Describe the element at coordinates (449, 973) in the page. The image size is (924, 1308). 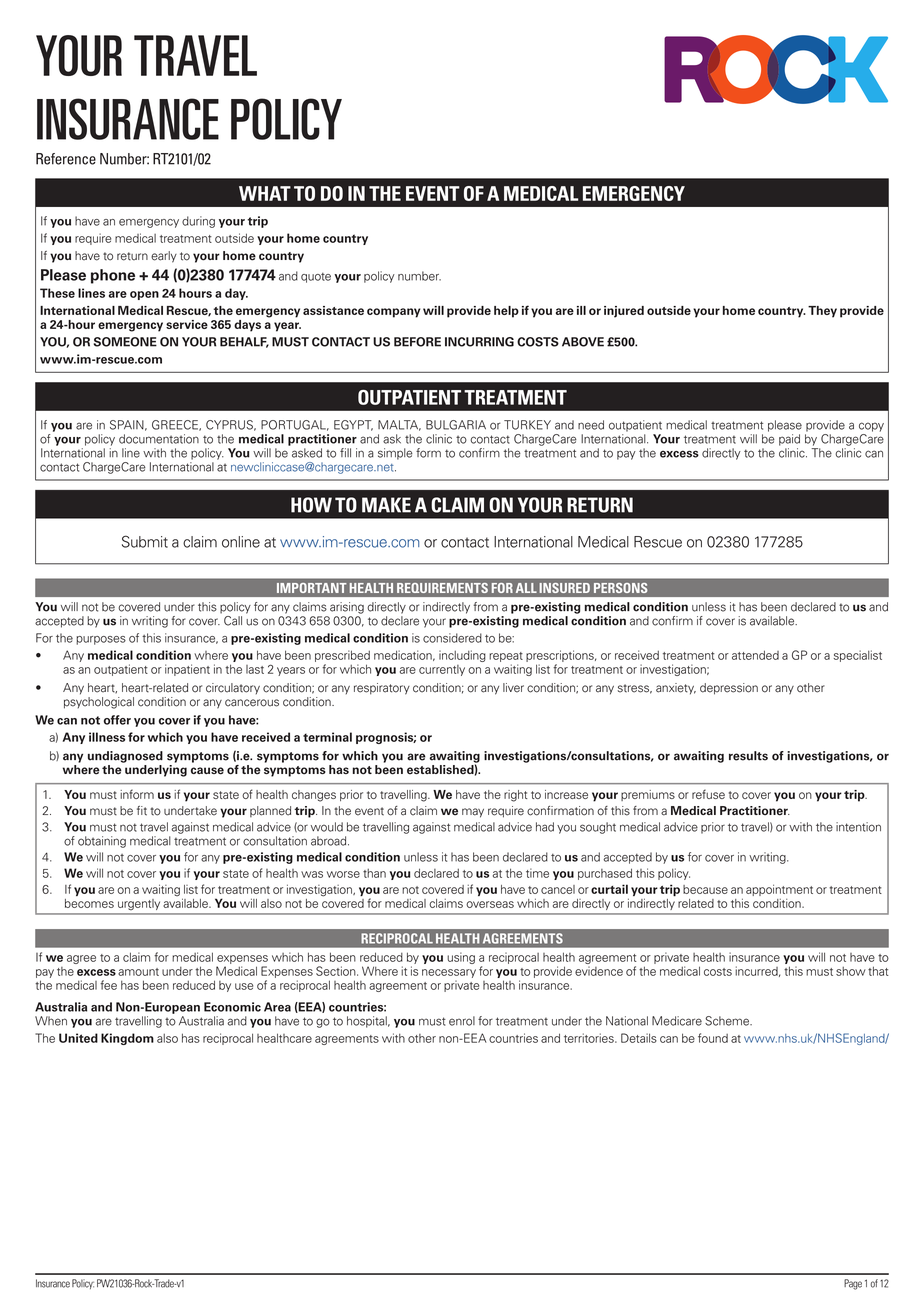
I see `necessary` at that location.
